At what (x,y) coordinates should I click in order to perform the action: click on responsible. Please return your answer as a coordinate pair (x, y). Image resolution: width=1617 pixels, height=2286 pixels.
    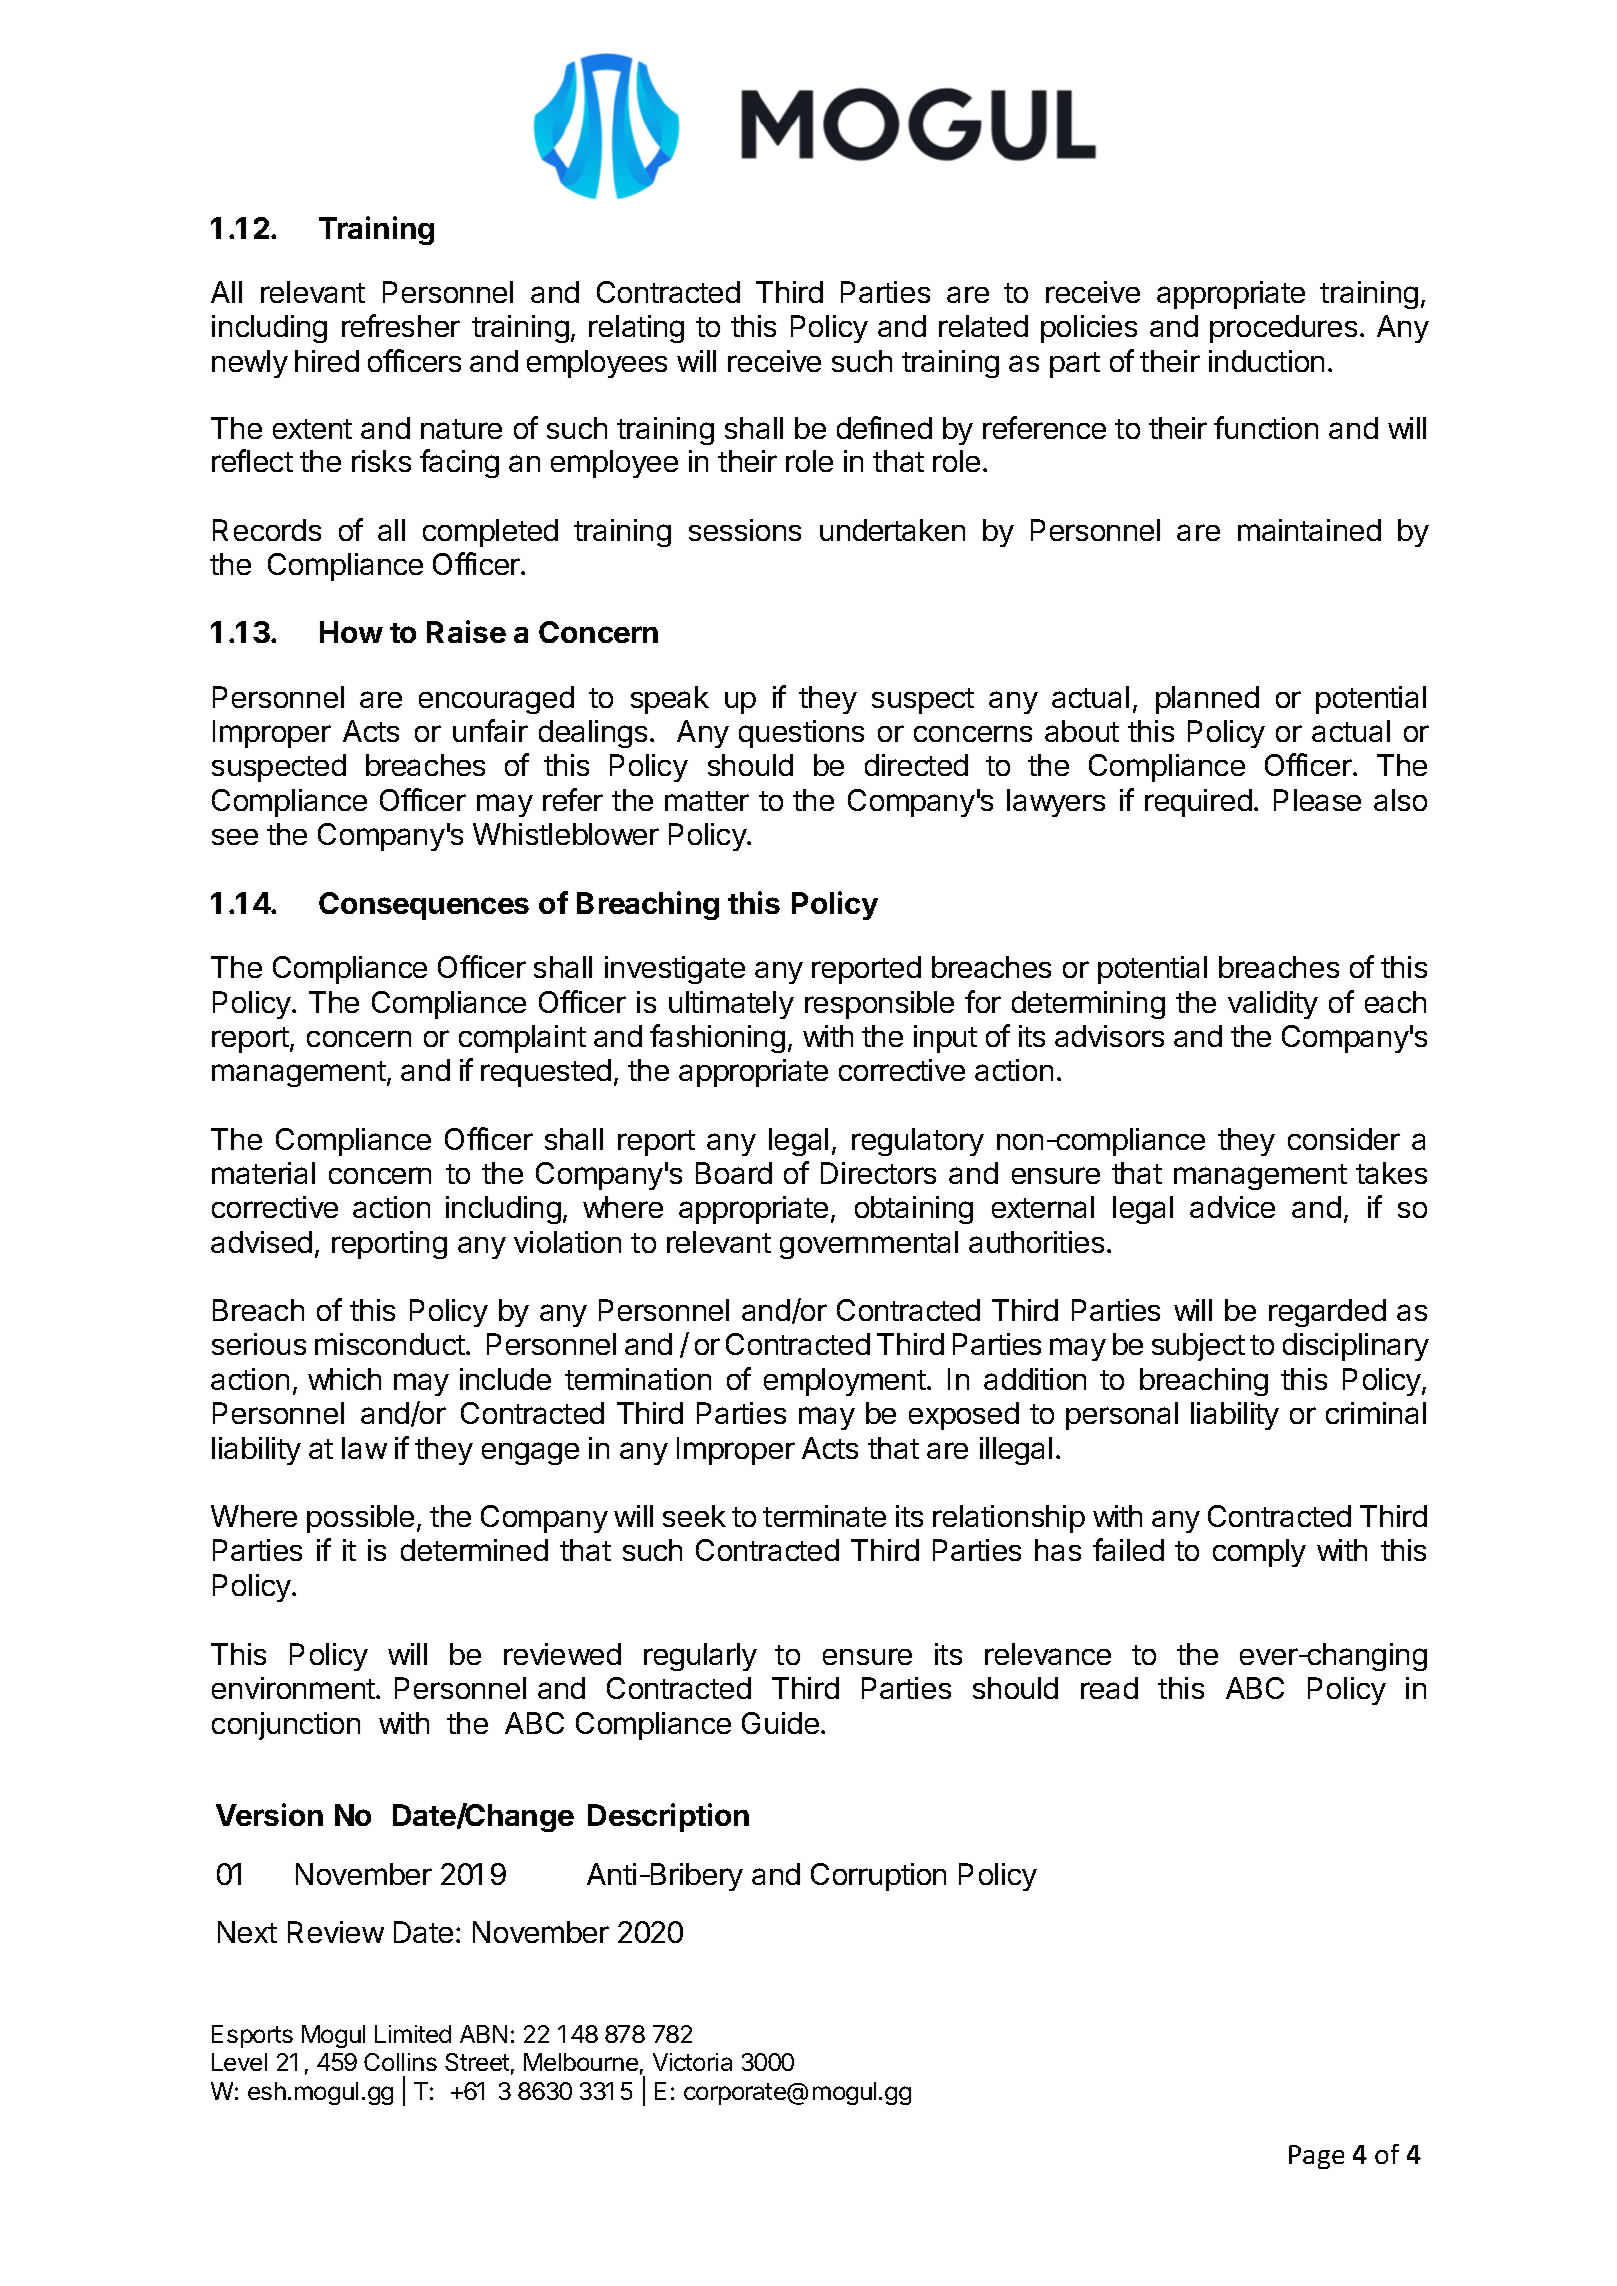
    Looking at the image, I should click on (879, 1005).
